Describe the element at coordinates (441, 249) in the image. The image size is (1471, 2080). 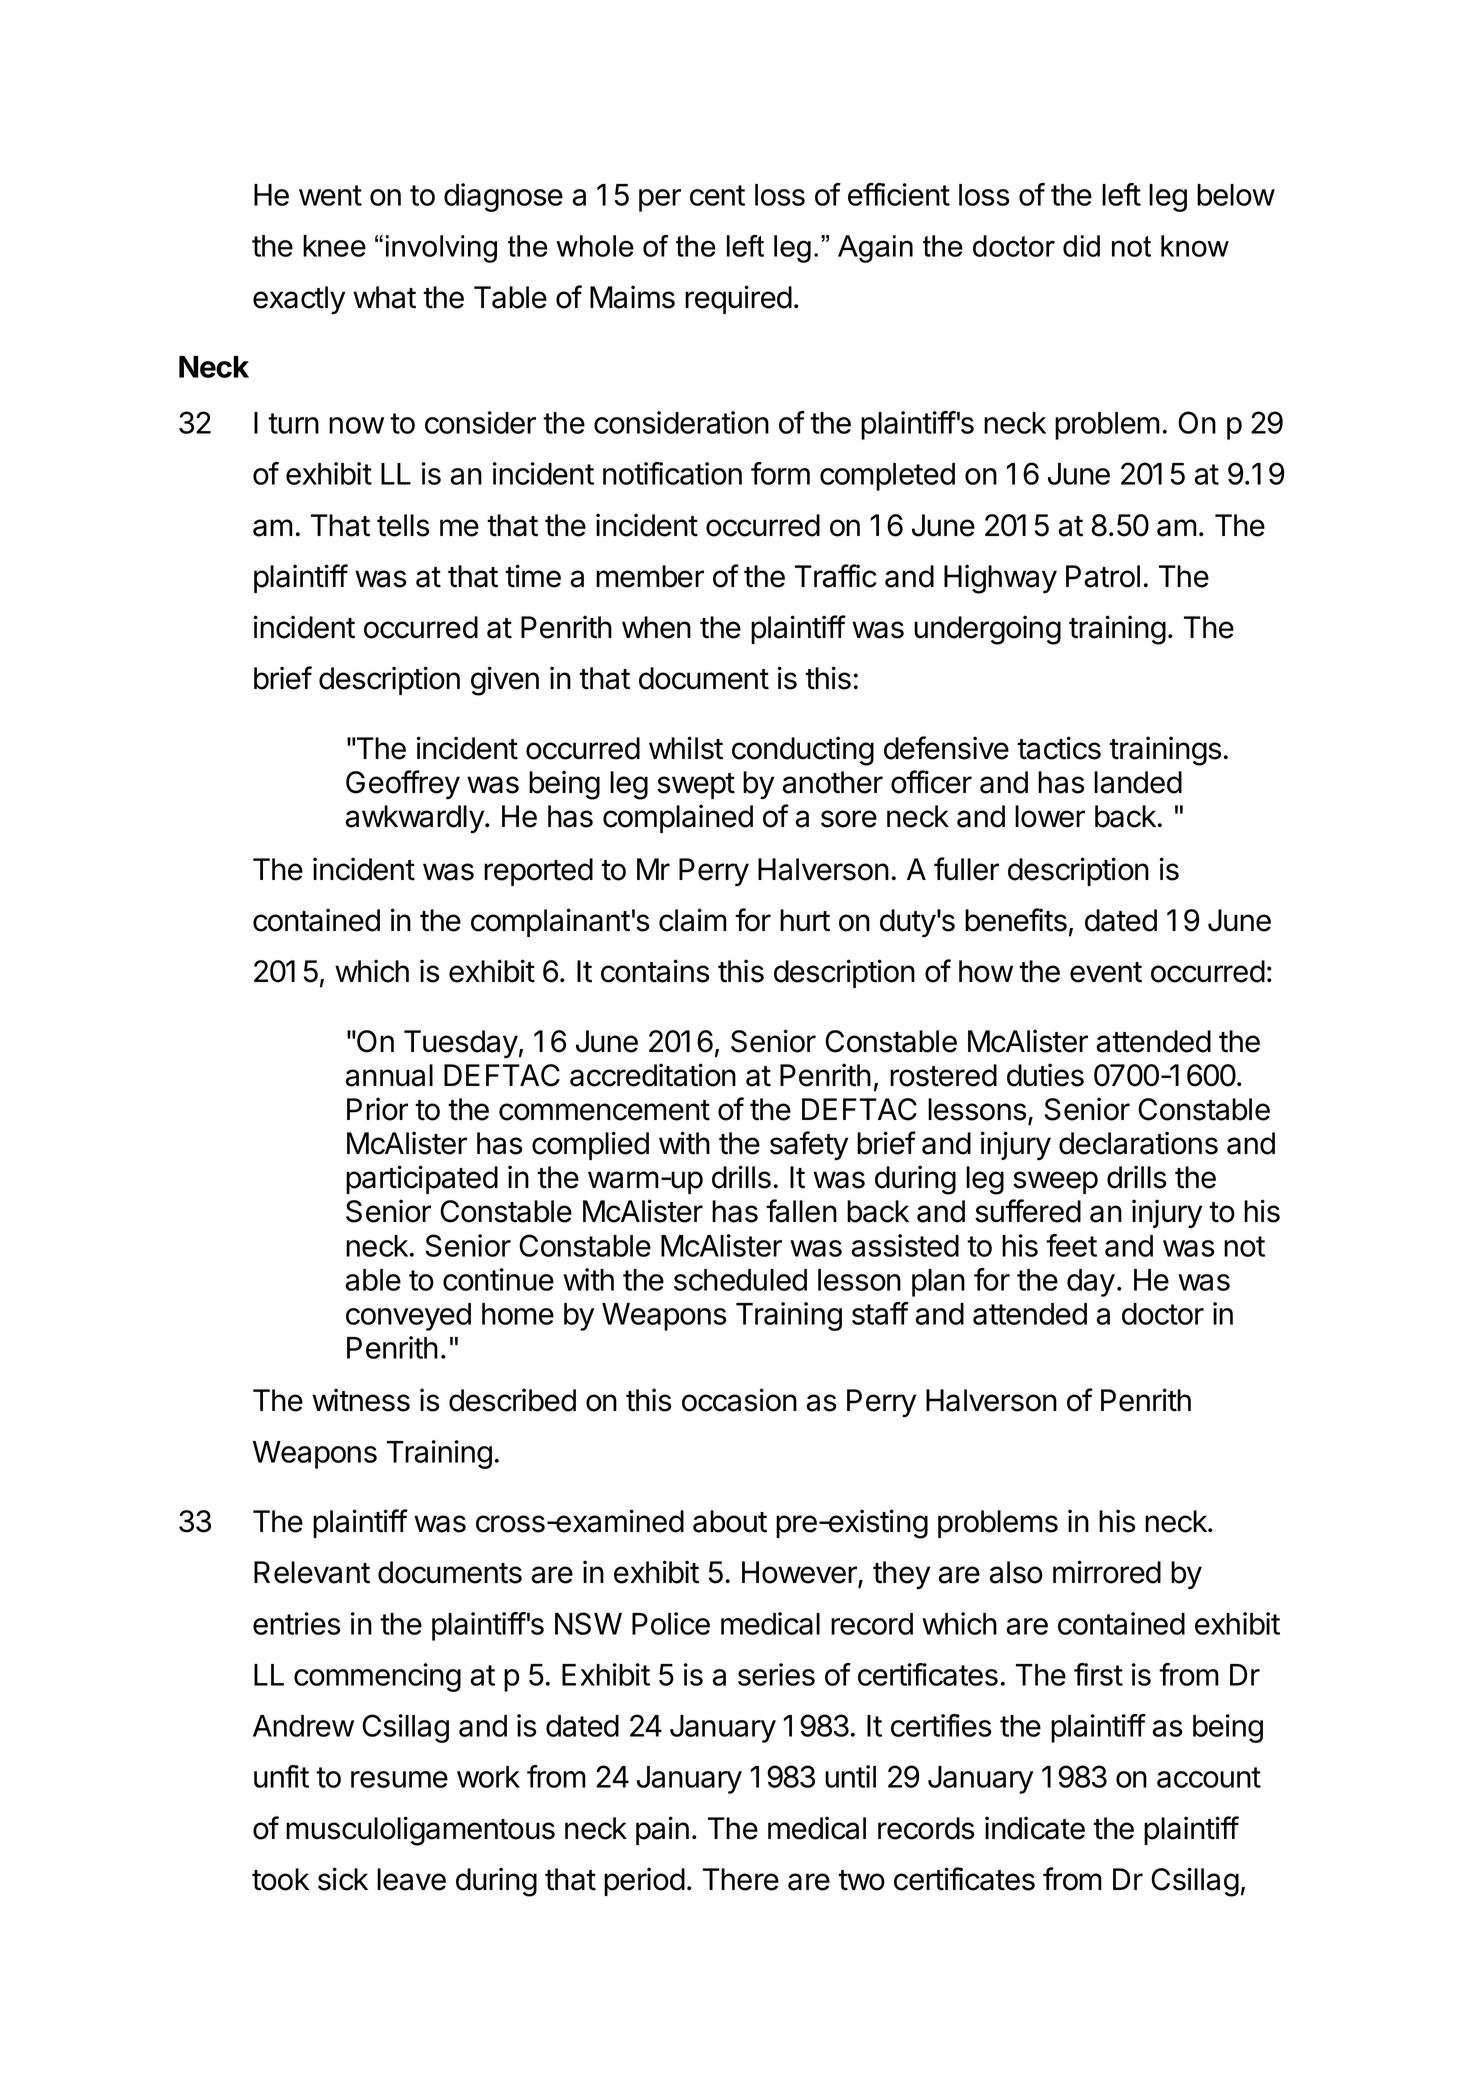
I see `involving` at that location.
